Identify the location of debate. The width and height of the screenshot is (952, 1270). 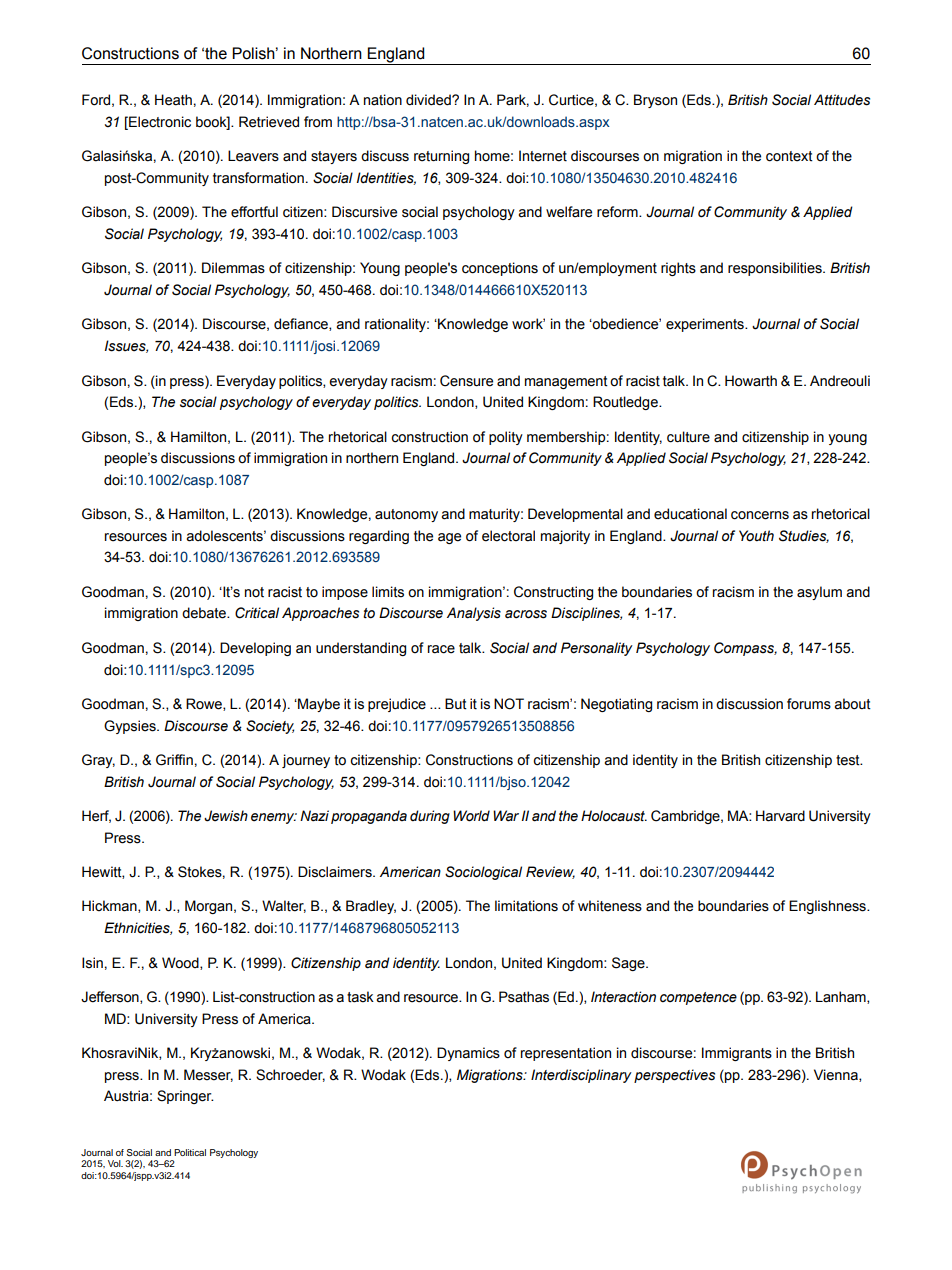
(205, 613).
